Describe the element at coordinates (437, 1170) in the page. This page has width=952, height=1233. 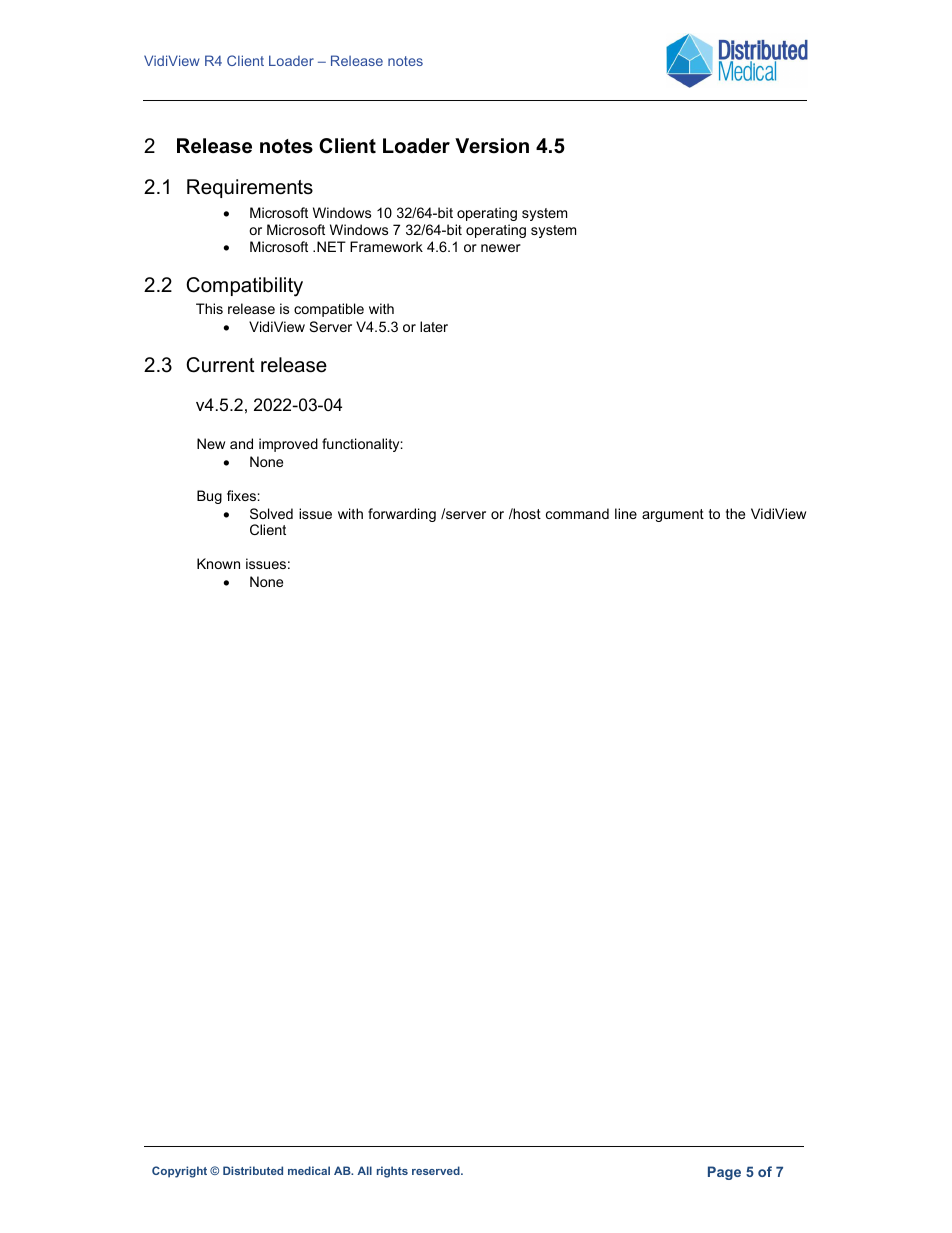
I see `reserved` at that location.
